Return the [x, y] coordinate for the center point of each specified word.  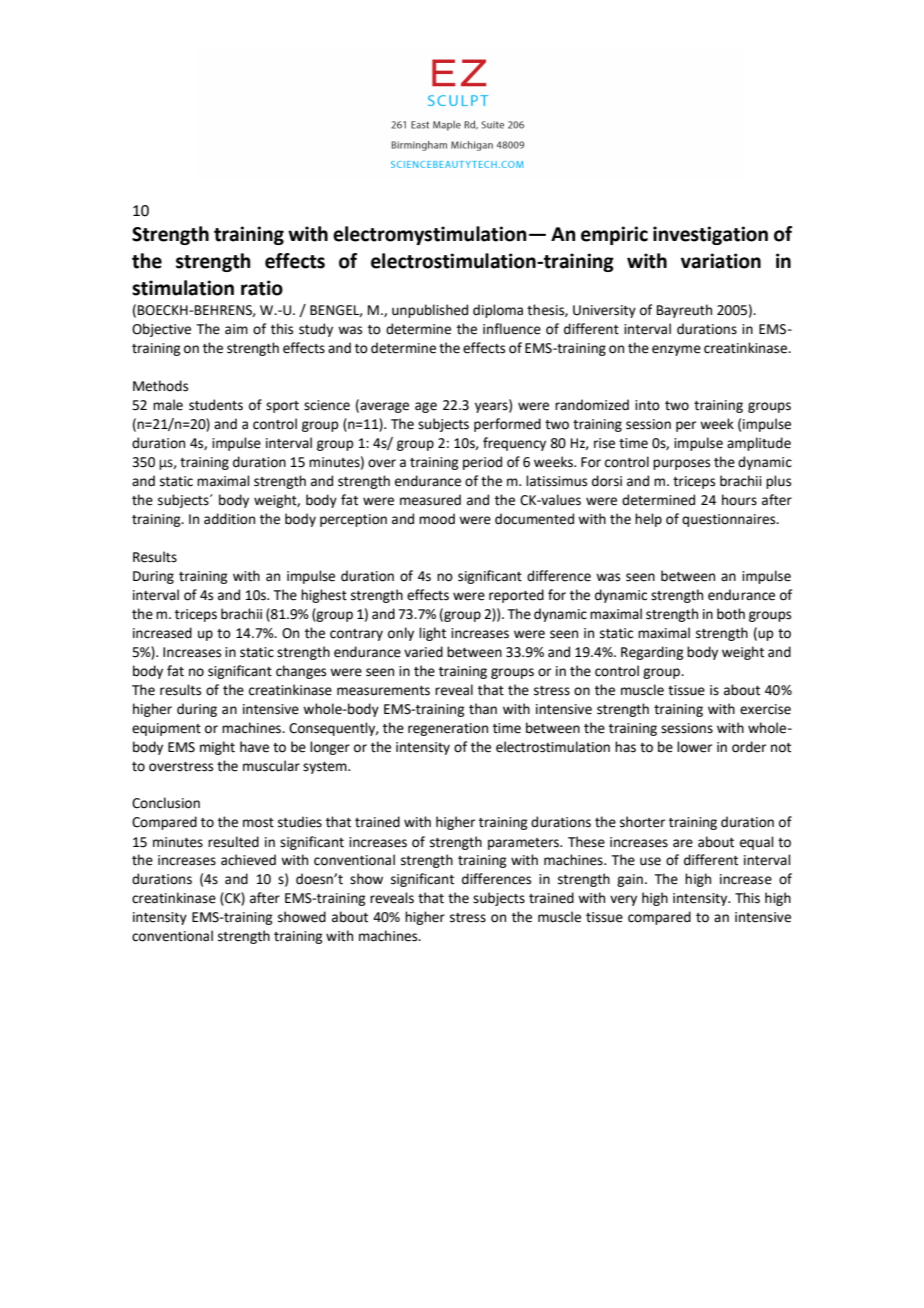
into [647, 405]
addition [229, 519]
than [483, 709]
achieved [248, 860]
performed [507, 425]
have [254, 747]
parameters [524, 844]
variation [721, 261]
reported [516, 596]
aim [236, 329]
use [650, 861]
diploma [498, 311]
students [216, 405]
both [731, 614]
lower [694, 747]
